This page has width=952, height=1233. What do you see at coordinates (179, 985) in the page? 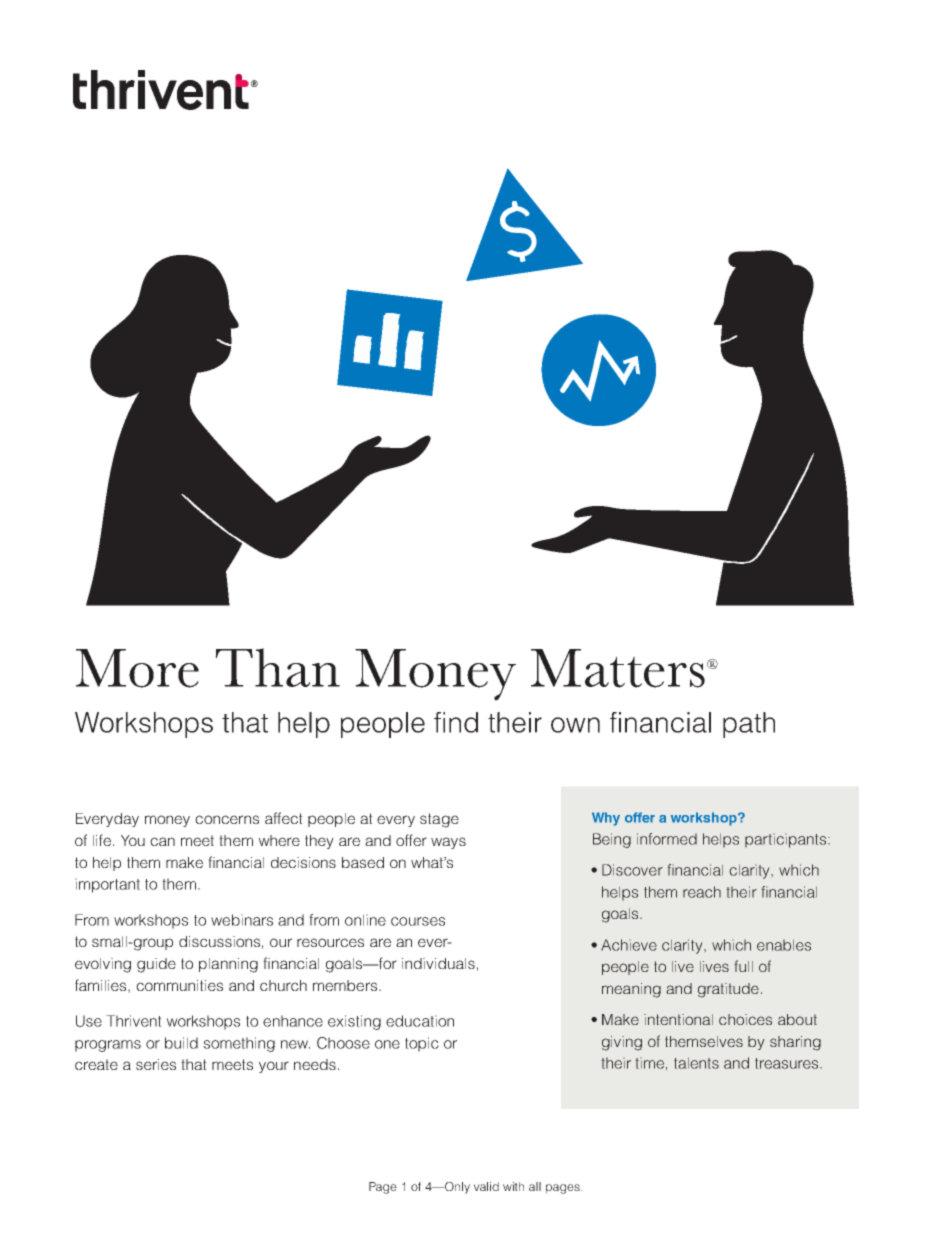
I see `communities` at bounding box center [179, 985].
